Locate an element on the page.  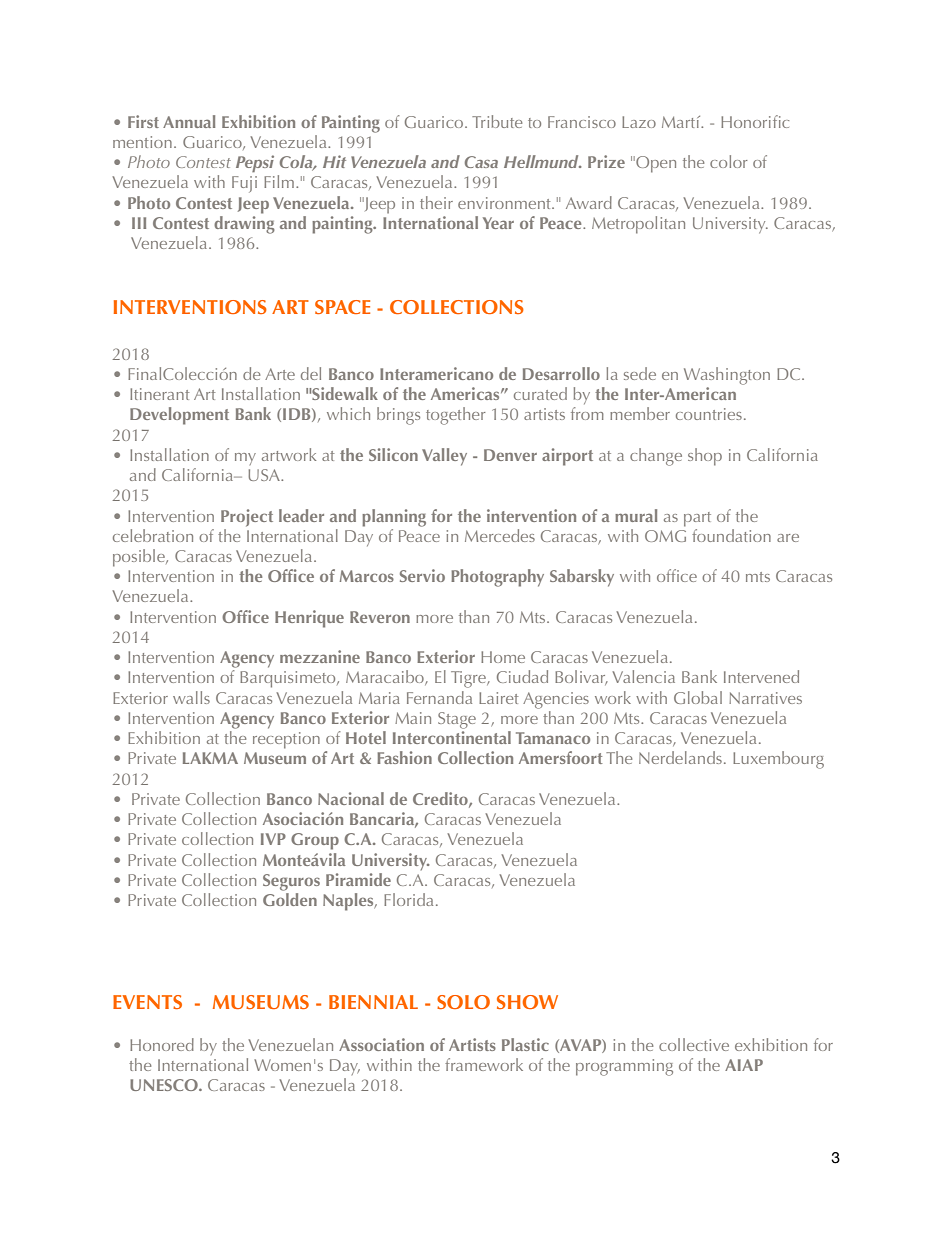
Mercedes is located at coordinates (500, 535).
